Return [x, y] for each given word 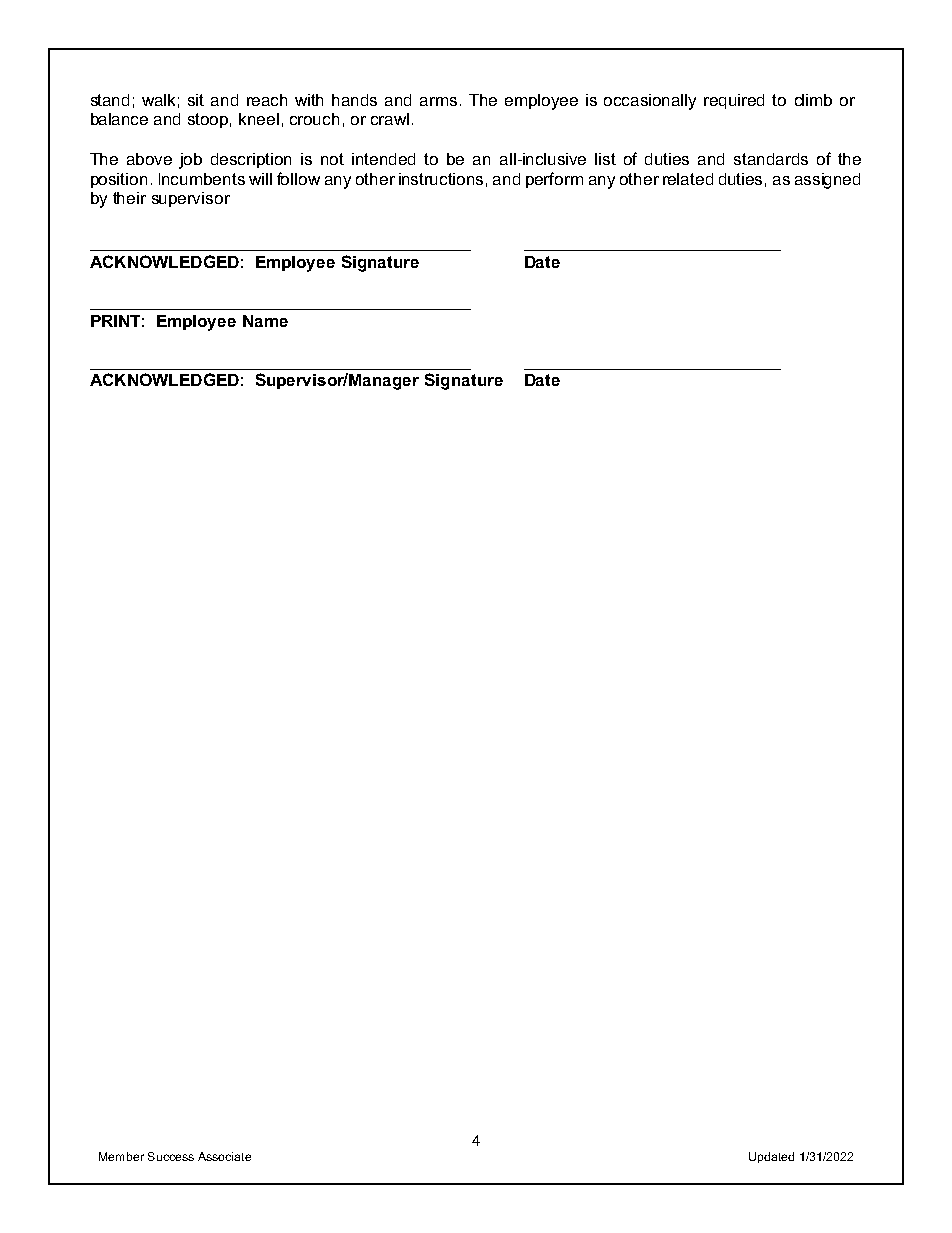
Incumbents [202, 179]
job [190, 161]
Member [121, 1156]
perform [554, 180]
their [129, 198]
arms [438, 101]
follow [298, 178]
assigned [827, 181]
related [688, 179]
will [260, 179]
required [734, 101]
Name [265, 321]
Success [171, 1156]
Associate [224, 1156]
